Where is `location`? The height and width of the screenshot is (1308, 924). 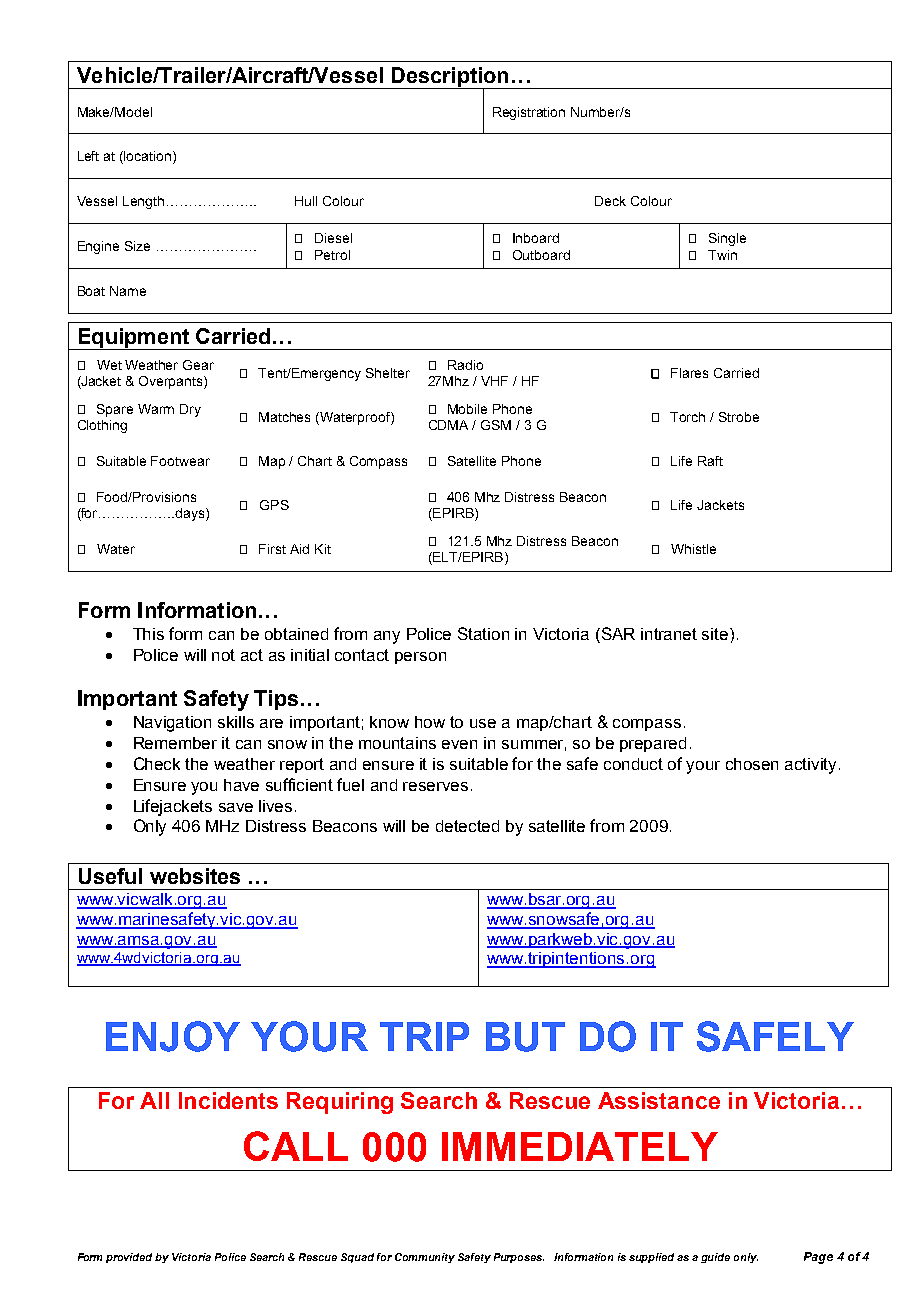 location is located at coordinates (149, 157).
